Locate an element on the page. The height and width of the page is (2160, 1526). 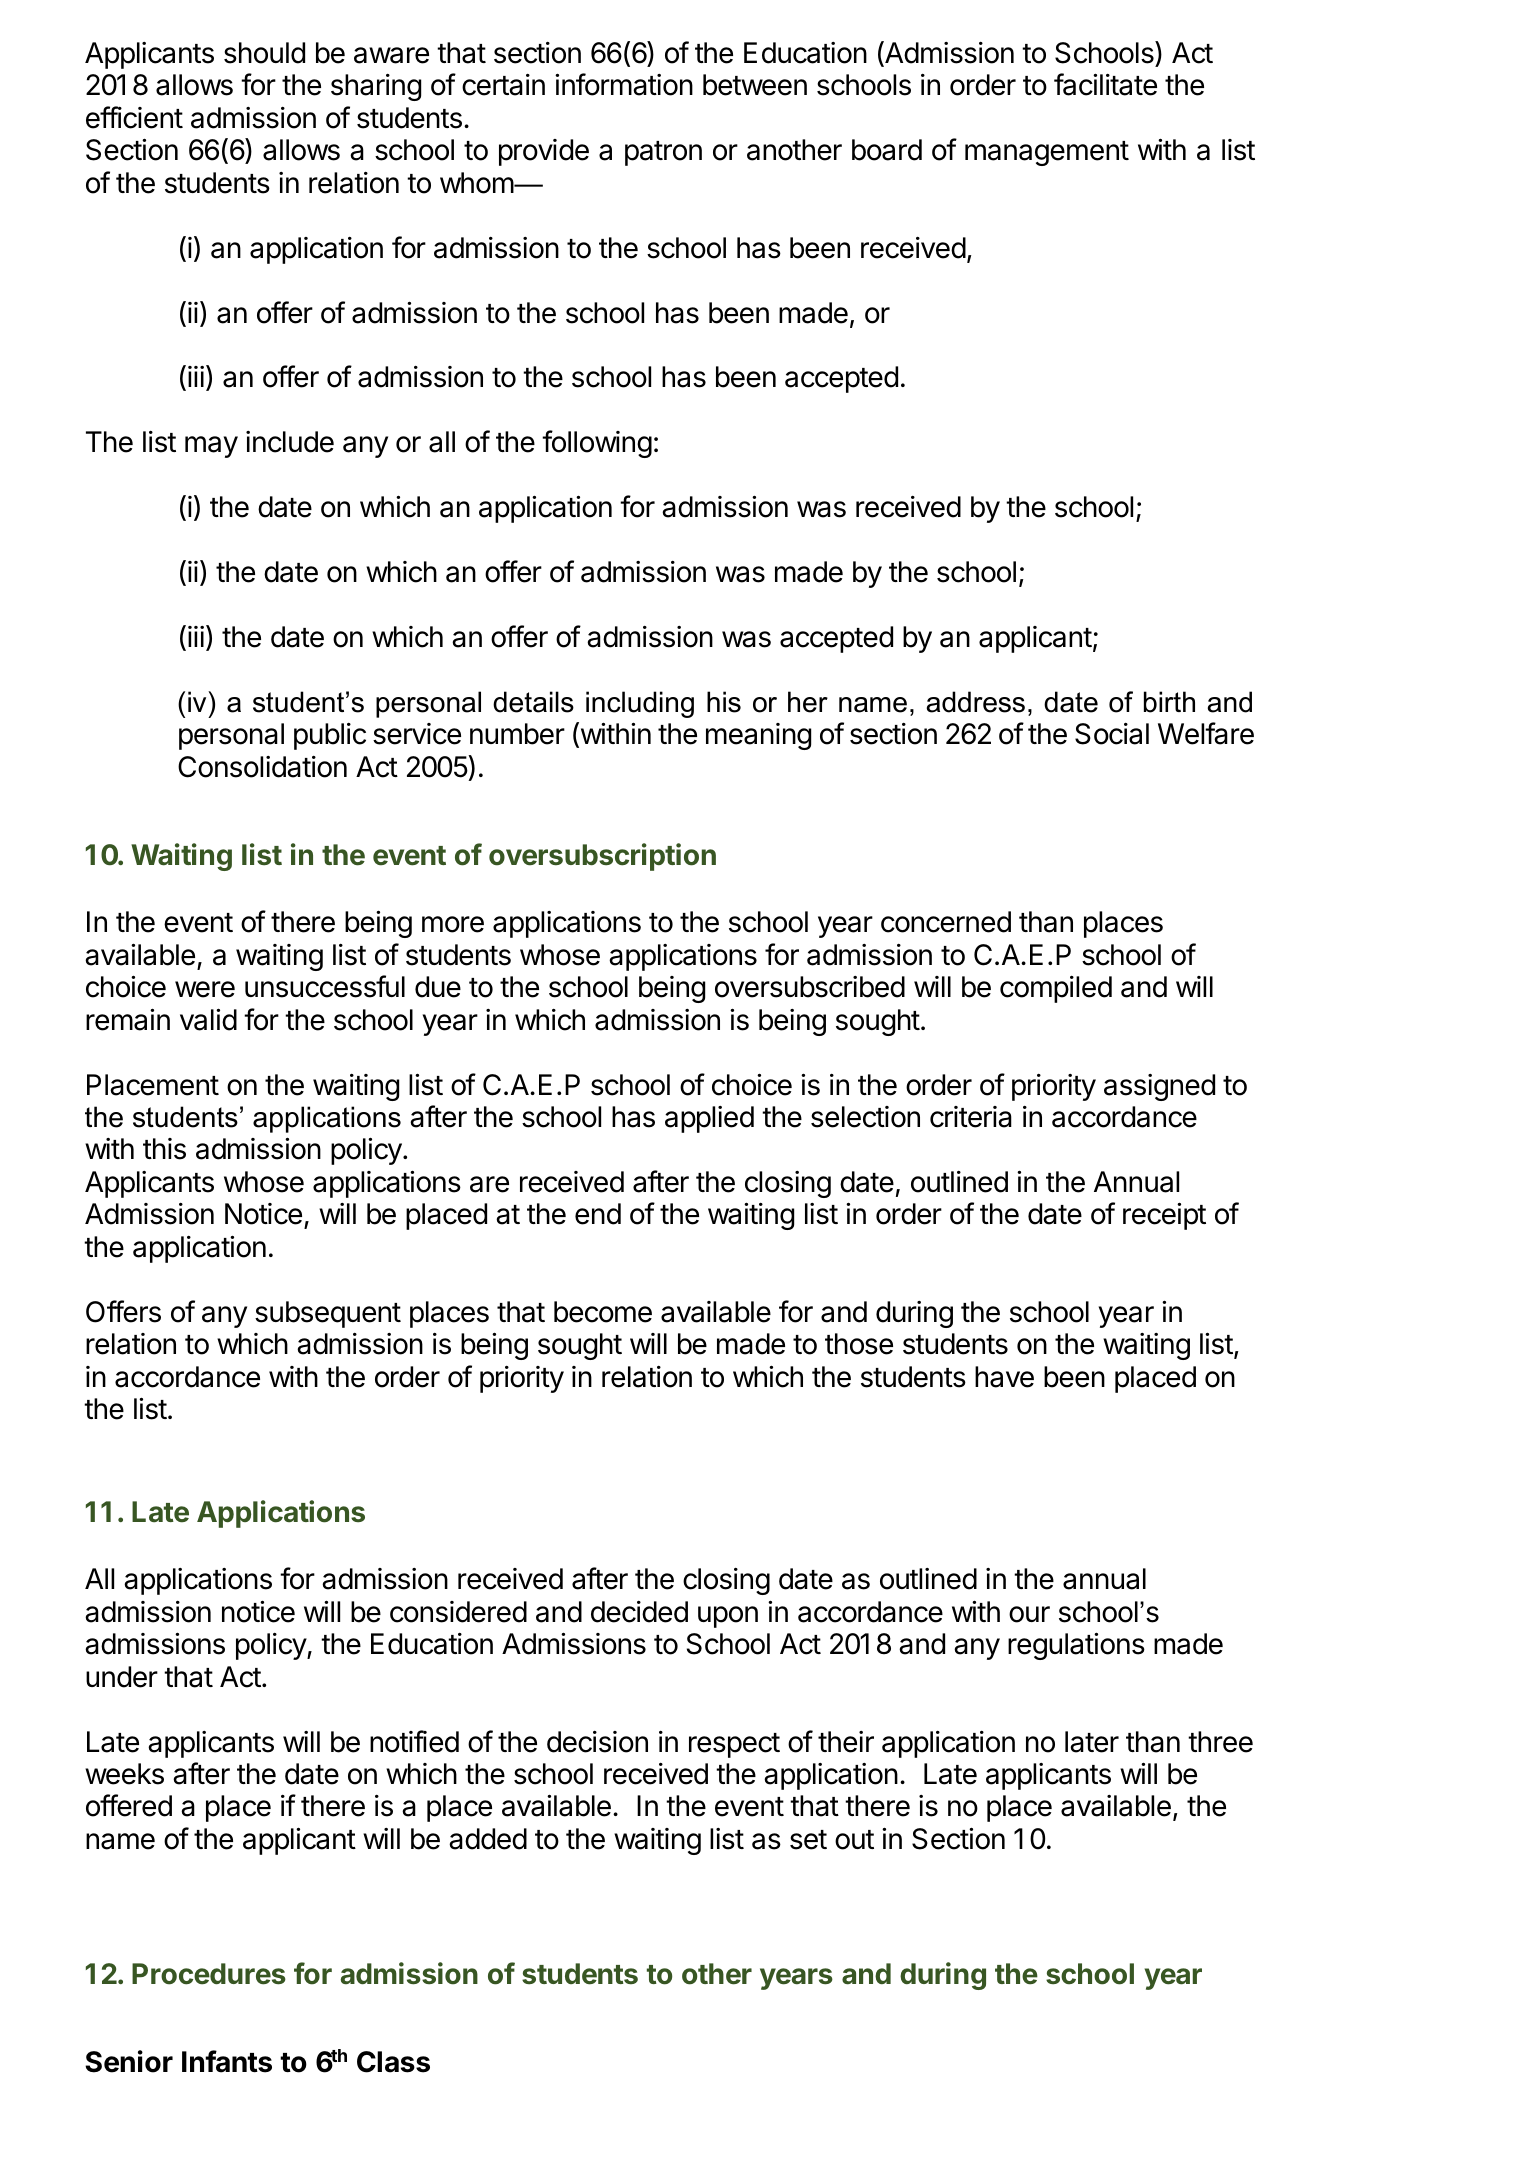
facilitate is located at coordinates (1105, 84).
